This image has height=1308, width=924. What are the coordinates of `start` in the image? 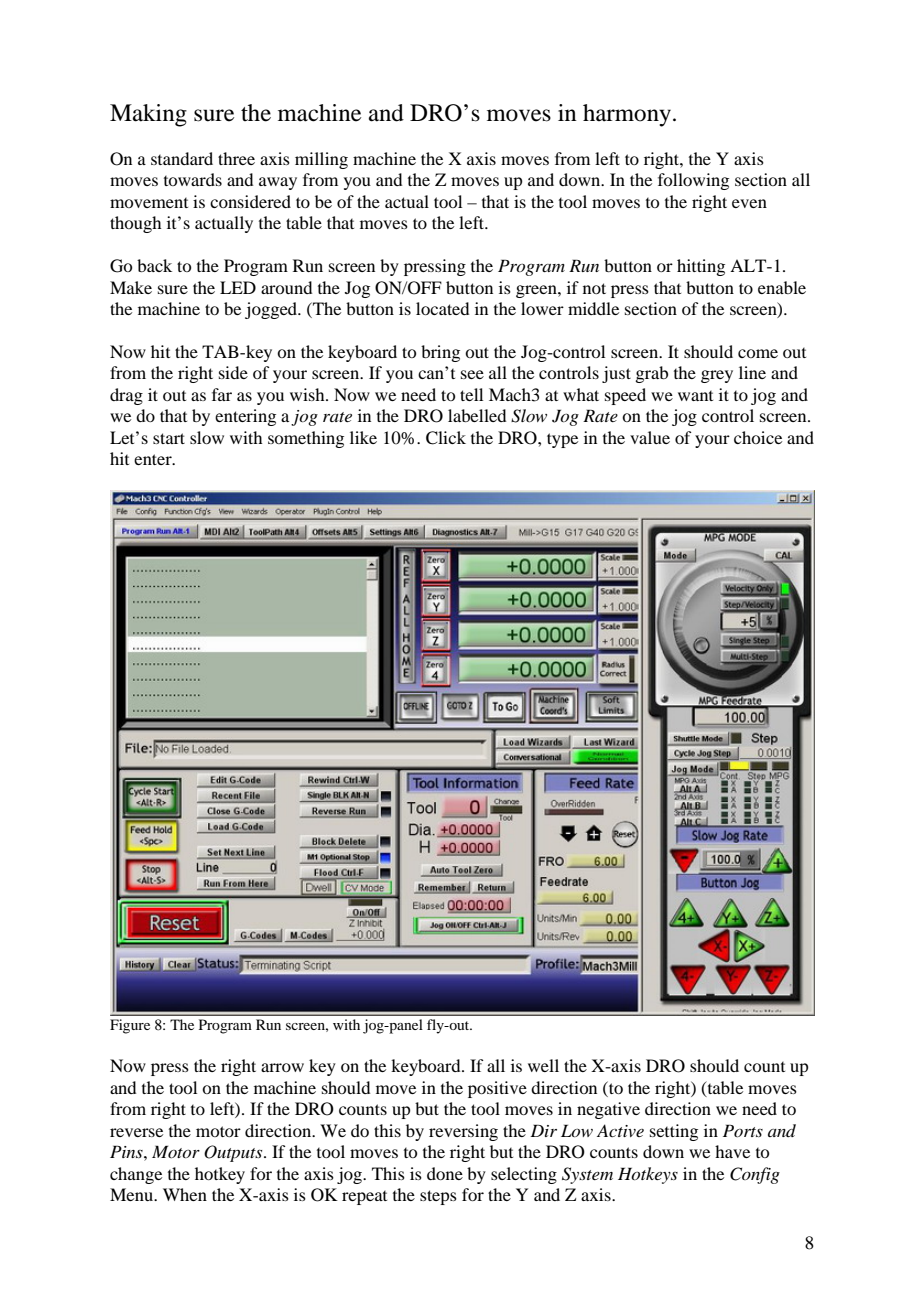 It's located at (169, 438).
